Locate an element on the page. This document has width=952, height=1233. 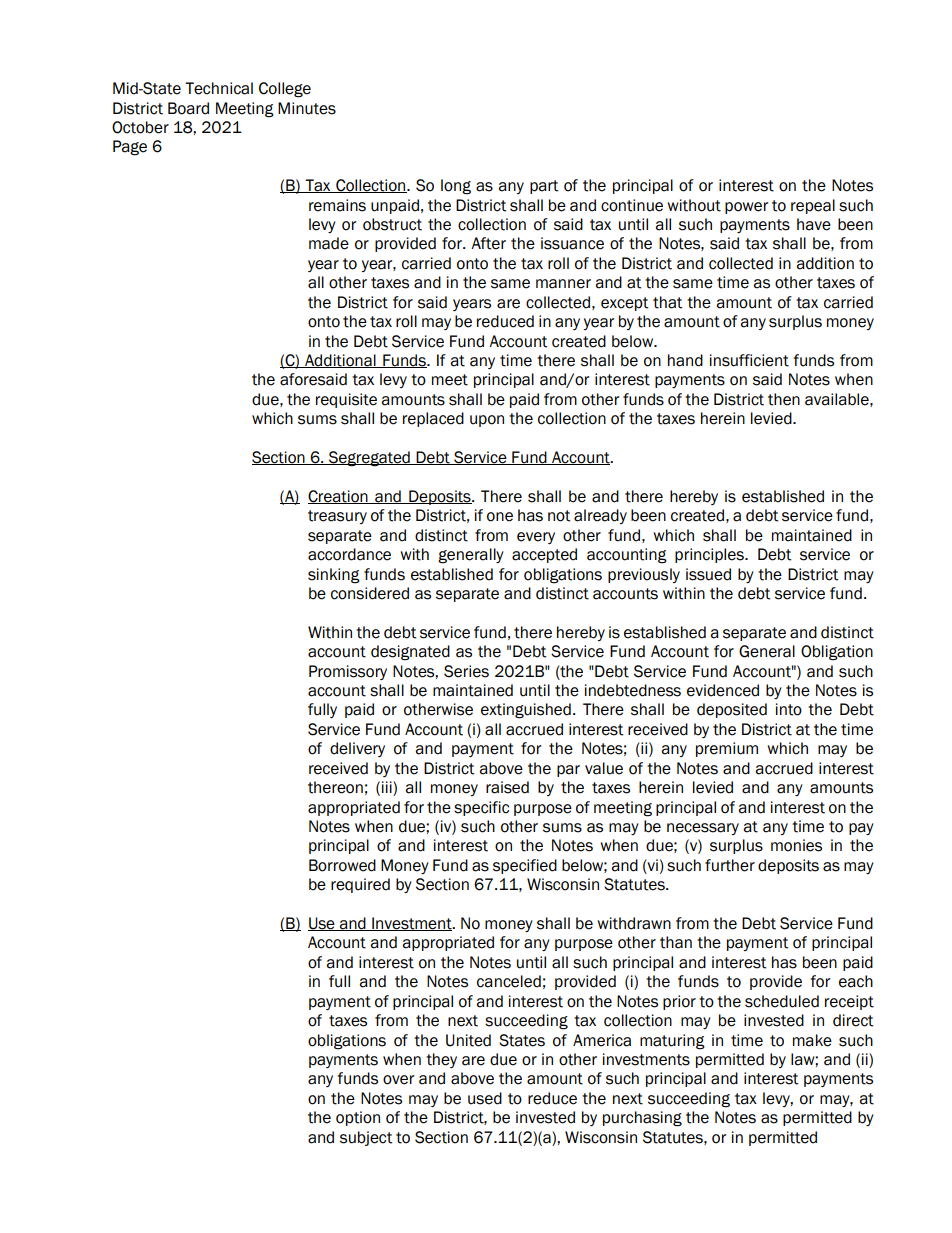
Series is located at coordinates (466, 671).
